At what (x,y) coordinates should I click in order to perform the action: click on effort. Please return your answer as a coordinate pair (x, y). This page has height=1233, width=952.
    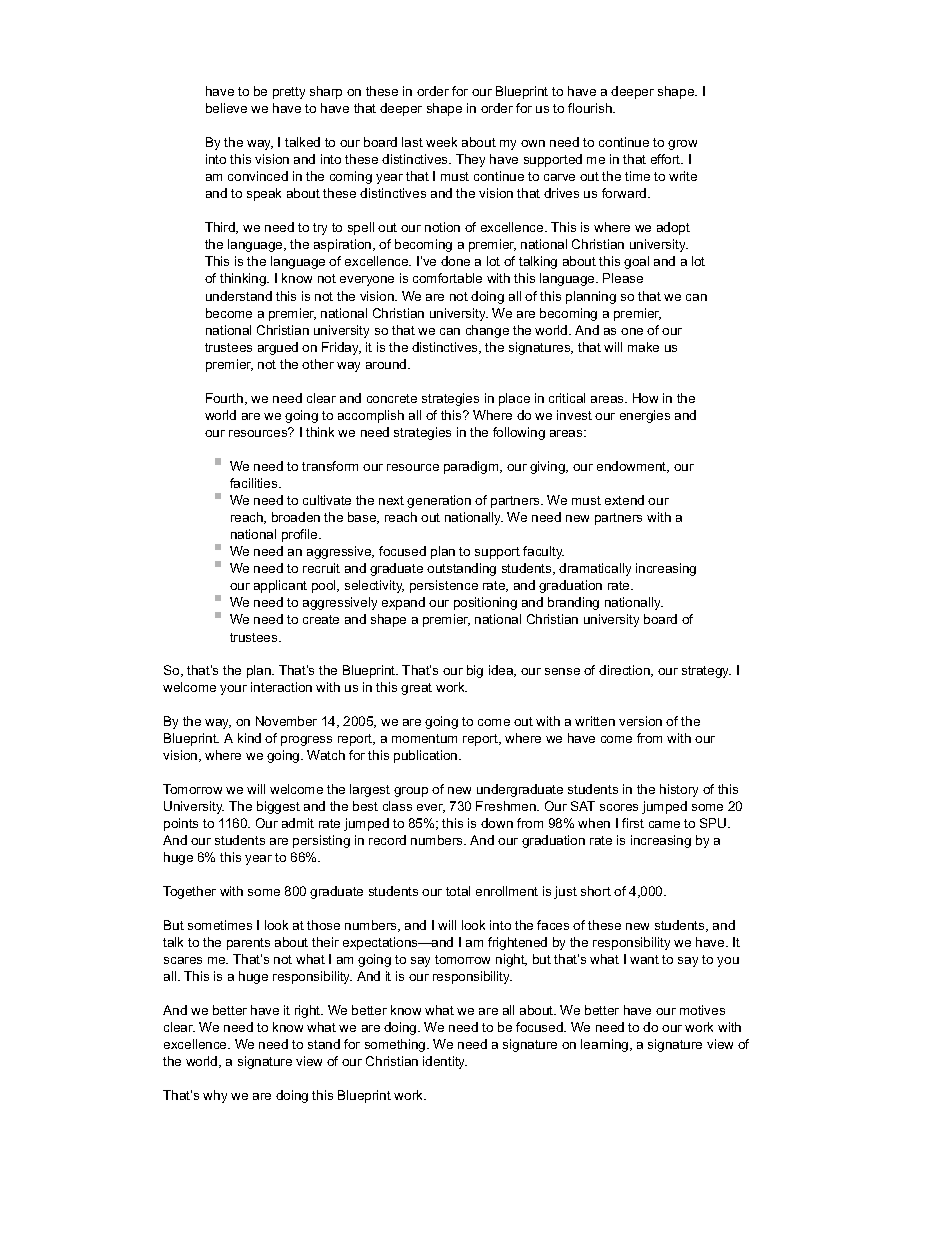
    Looking at the image, I should click on (667, 159).
